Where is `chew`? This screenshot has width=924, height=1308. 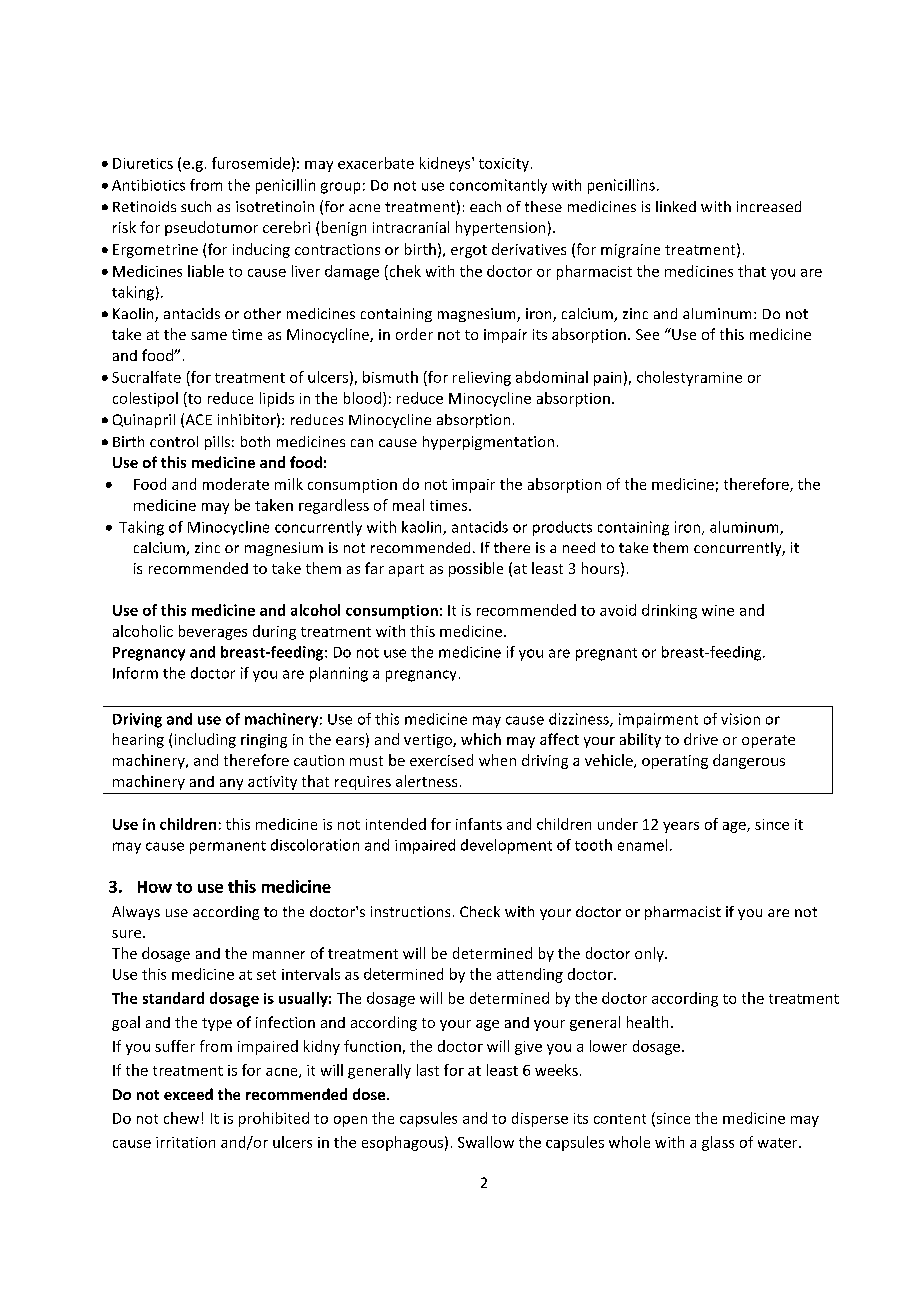 chew is located at coordinates (181, 1118).
